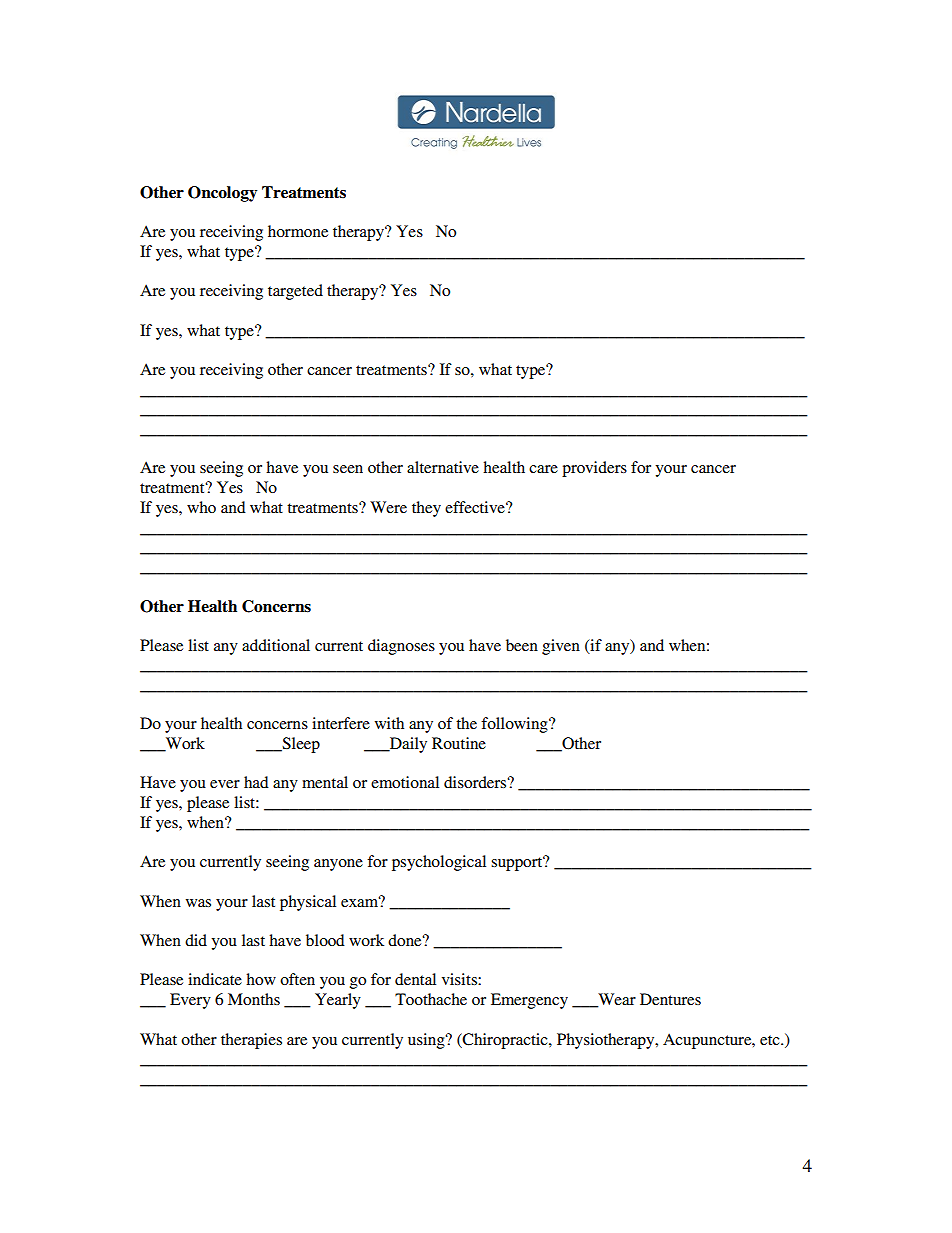 The width and height of the page is (952, 1233). Describe the element at coordinates (515, 725) in the page. I see `following` at that location.
